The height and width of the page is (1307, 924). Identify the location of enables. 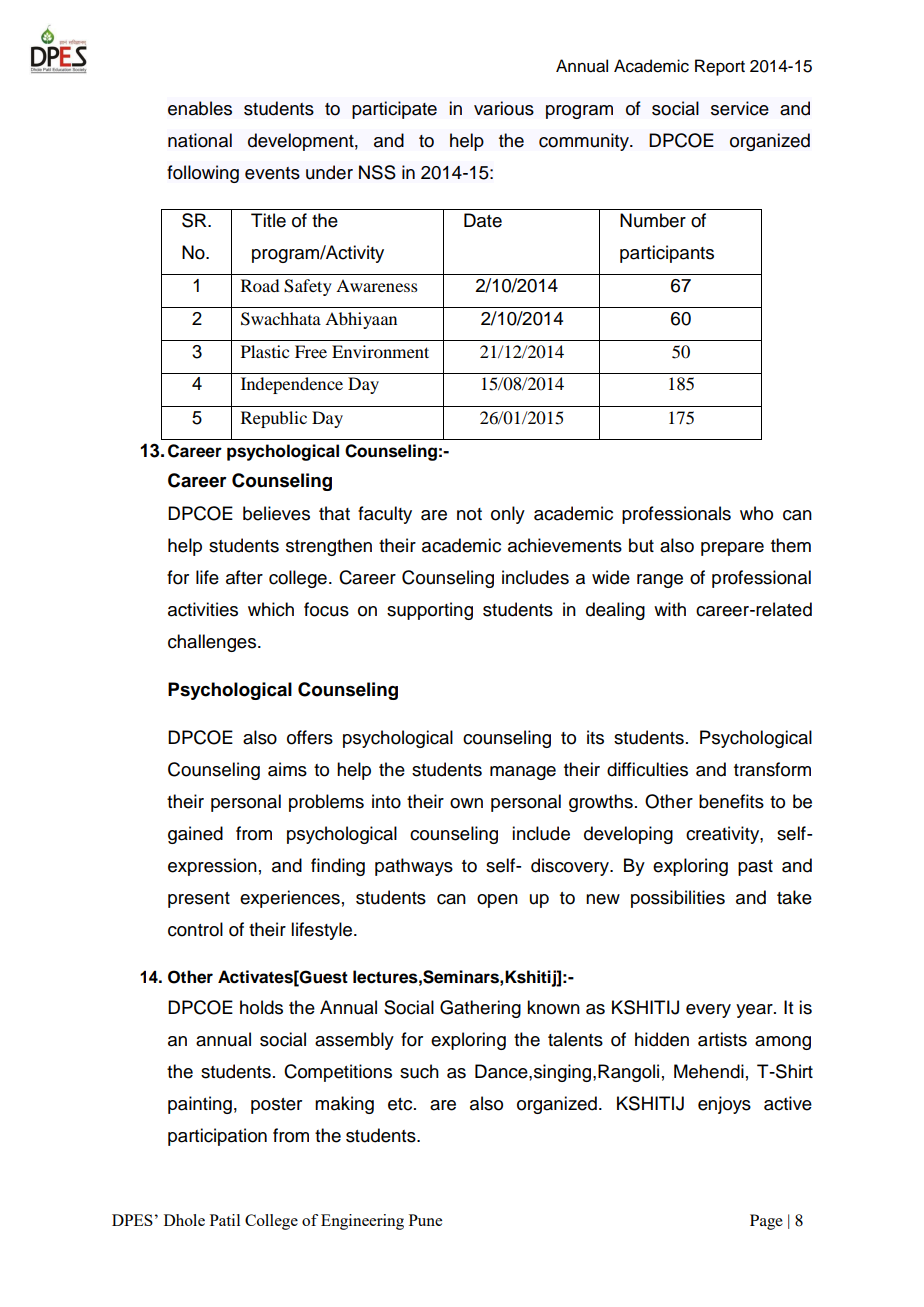
(200, 108).
